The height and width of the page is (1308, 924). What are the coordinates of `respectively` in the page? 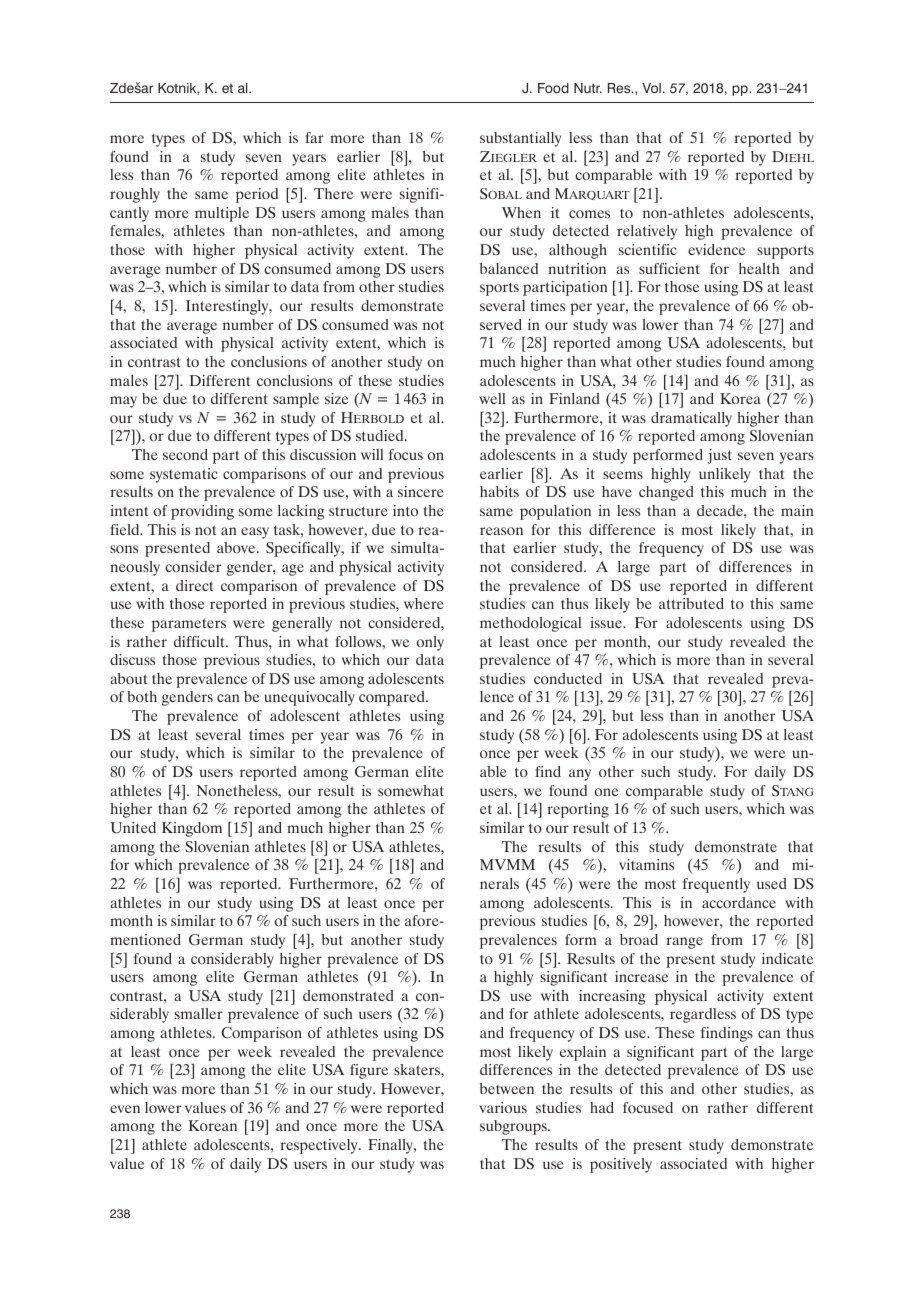 It's located at (320, 1146).
